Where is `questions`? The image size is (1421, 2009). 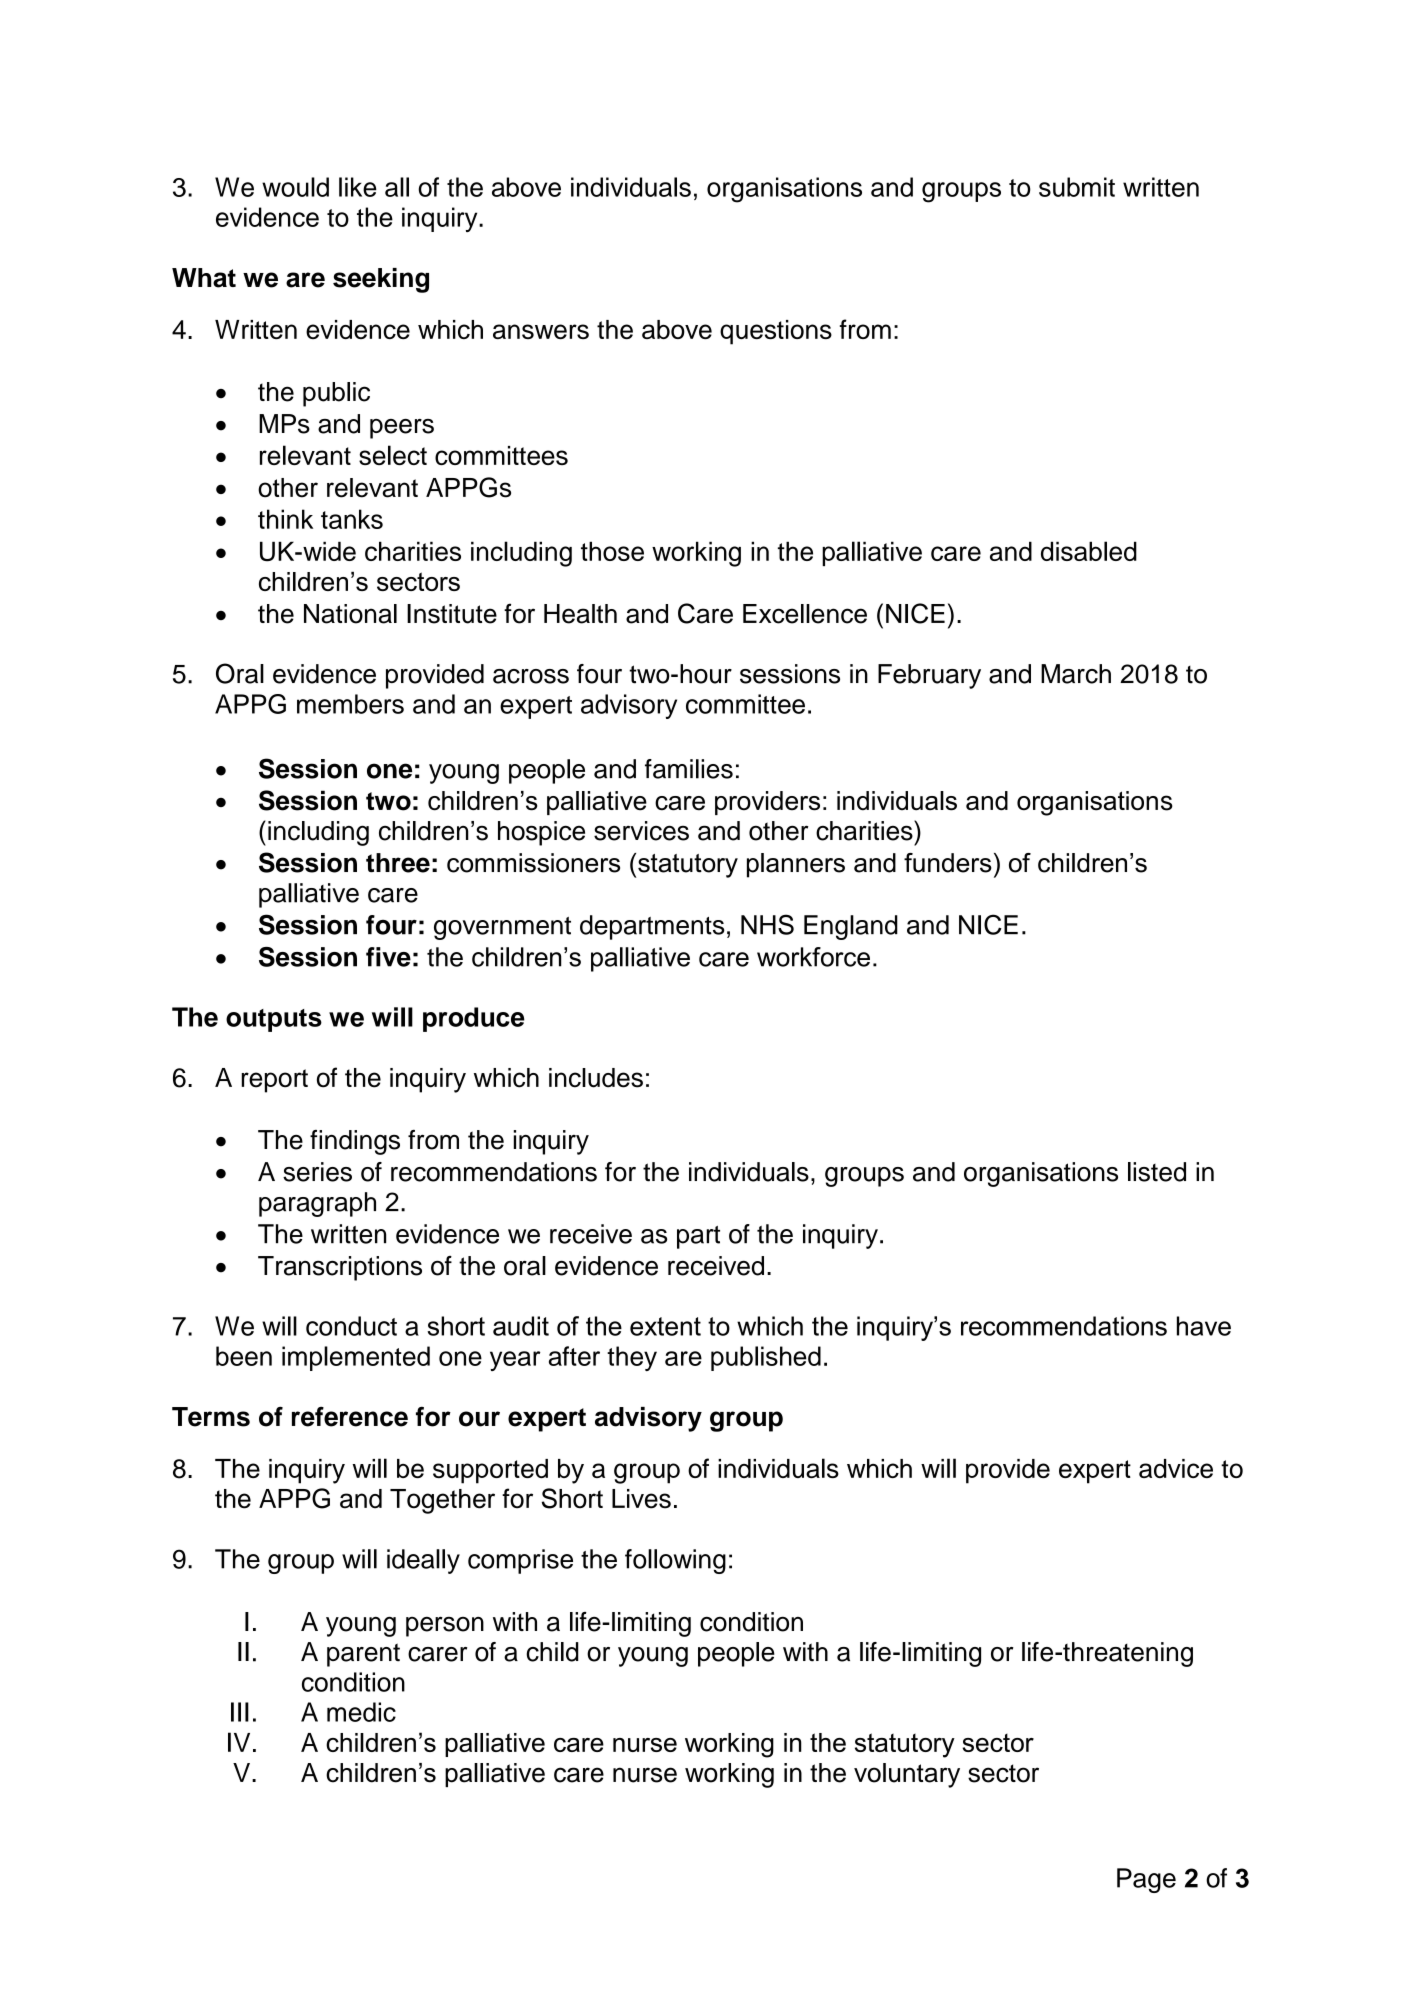 questions is located at coordinates (776, 332).
